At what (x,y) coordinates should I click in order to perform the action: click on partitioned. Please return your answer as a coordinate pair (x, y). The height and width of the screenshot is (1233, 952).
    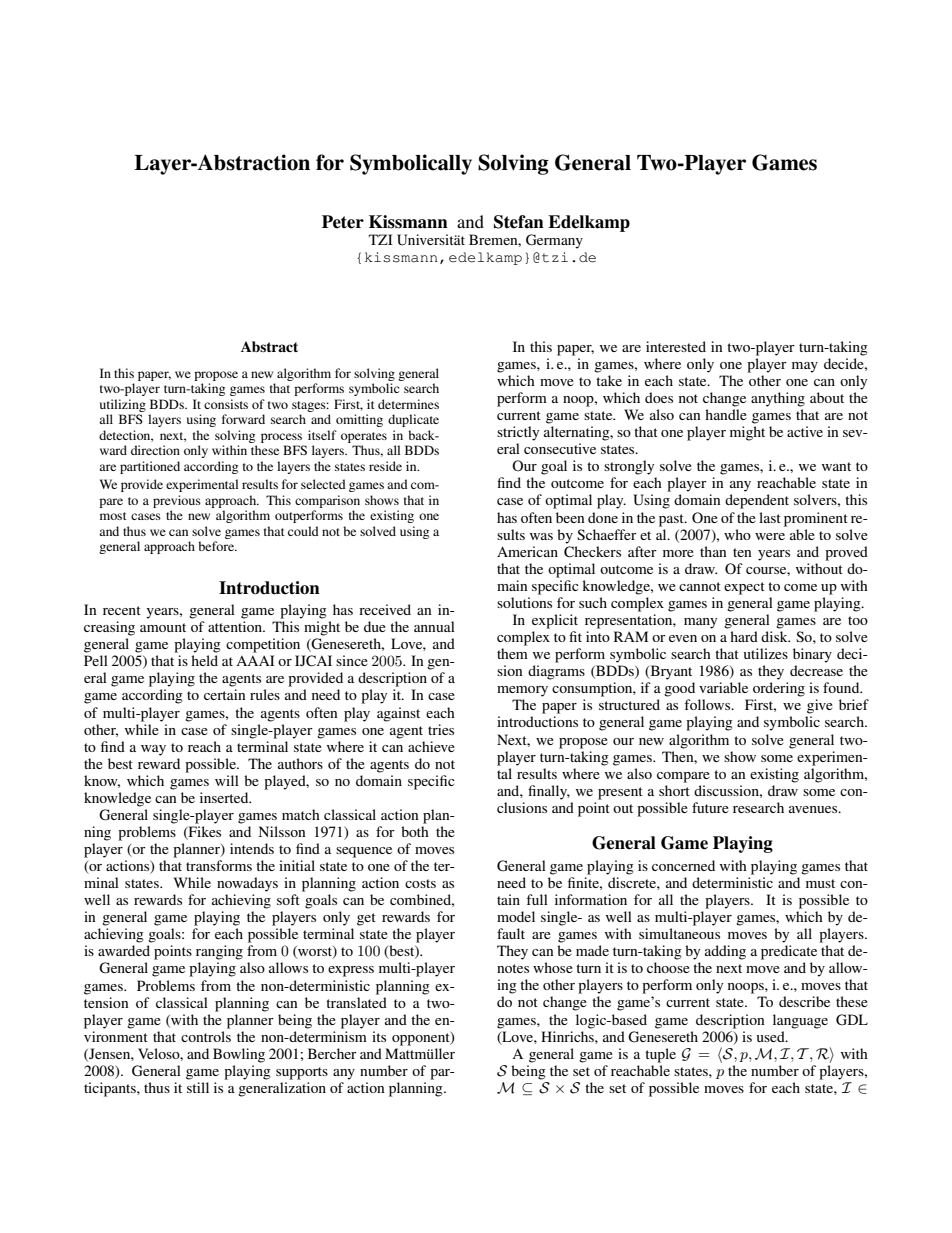
    Looking at the image, I should click on (150, 467).
